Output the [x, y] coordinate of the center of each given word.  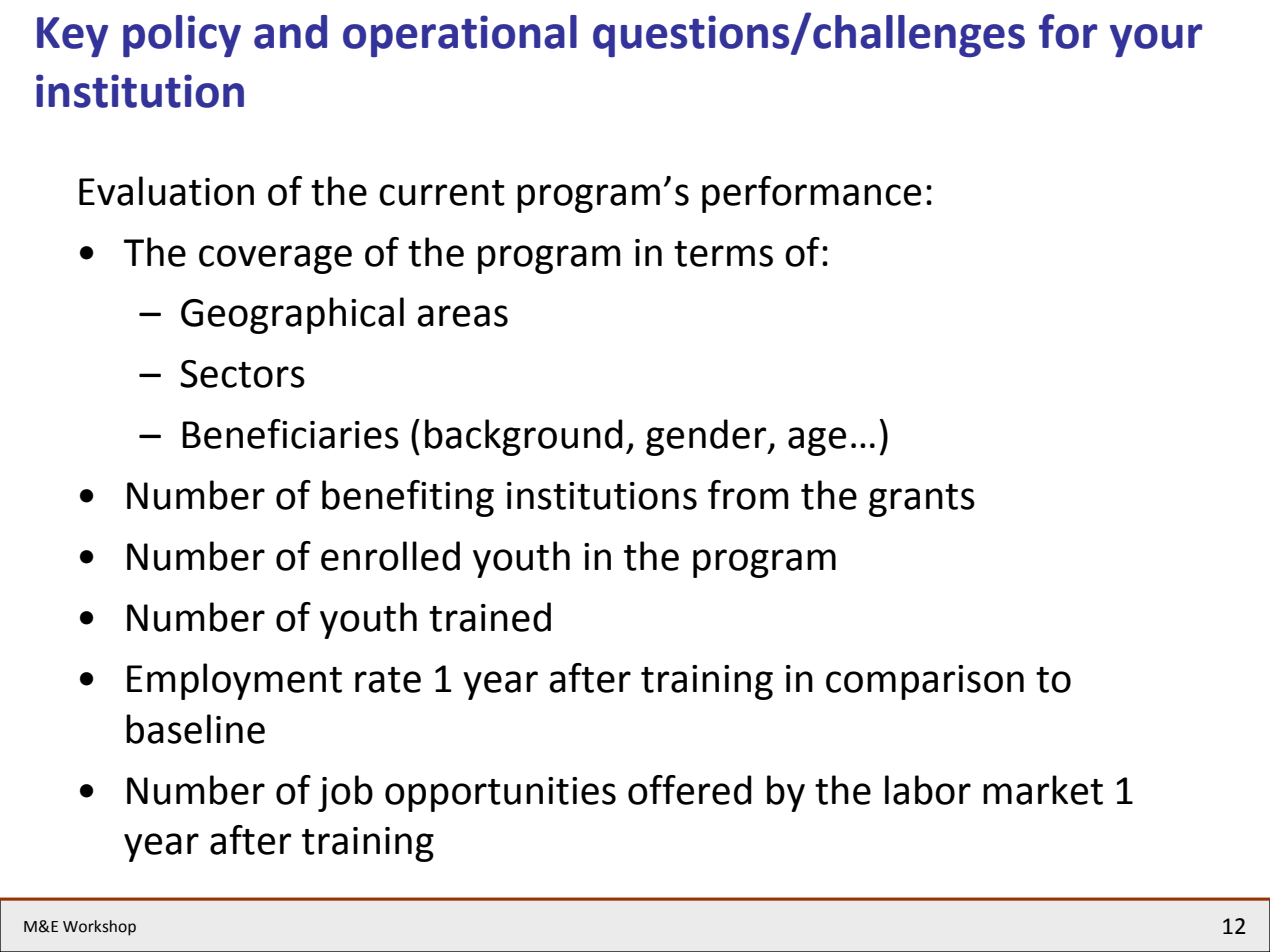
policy [182, 36]
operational [460, 36]
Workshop [99, 928]
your [1156, 40]
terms [723, 254]
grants [922, 500]
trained [490, 617]
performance [811, 194]
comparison [925, 682]
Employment [234, 681]
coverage [275, 259]
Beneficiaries [290, 434]
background [524, 437]
